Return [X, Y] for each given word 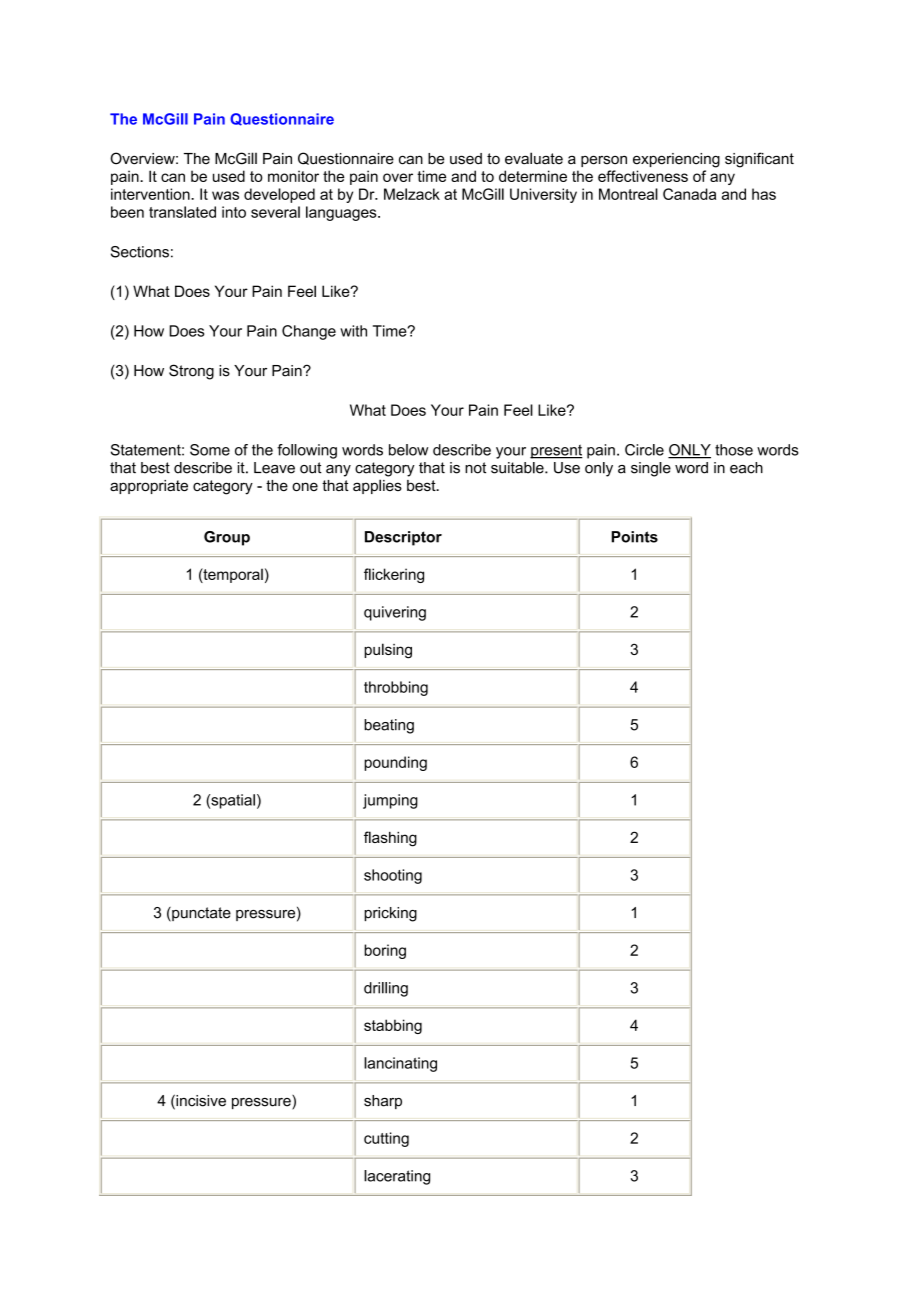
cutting [386, 1139]
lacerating [397, 1177]
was [225, 195]
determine [533, 176]
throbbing [396, 688]
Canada [689, 194]
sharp [383, 1102]
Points [635, 537]
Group [227, 538]
